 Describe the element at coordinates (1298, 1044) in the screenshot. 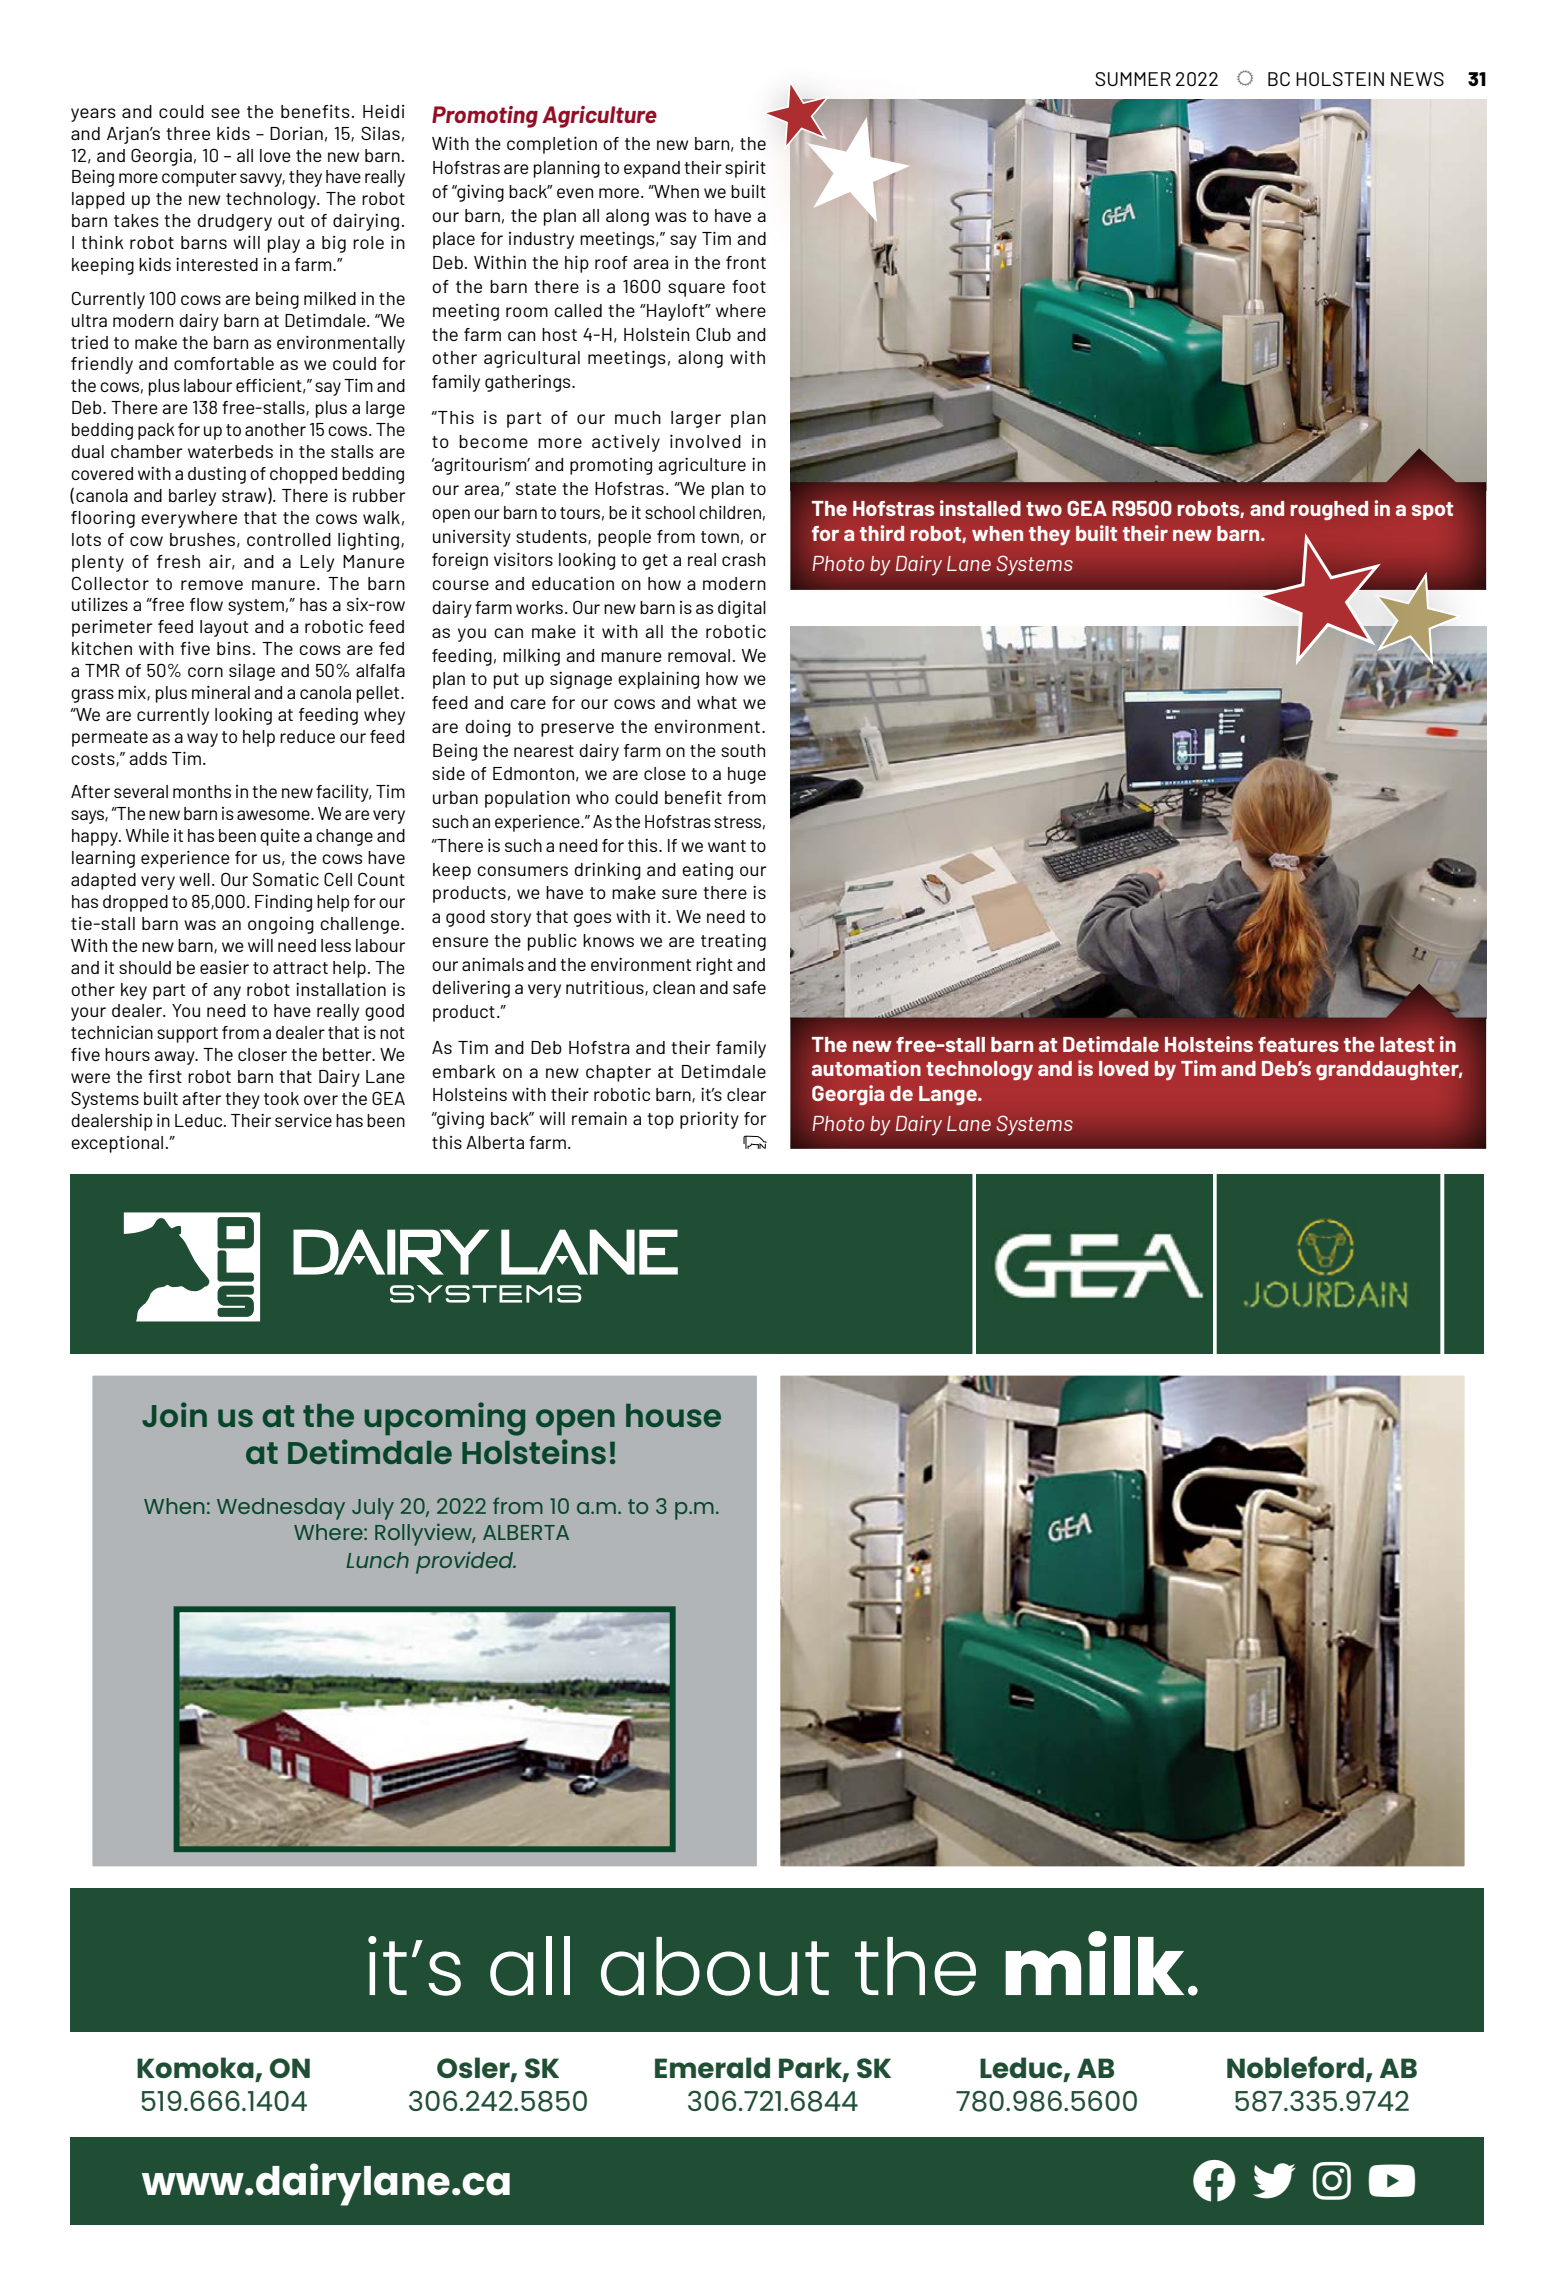

I see `features` at that location.
